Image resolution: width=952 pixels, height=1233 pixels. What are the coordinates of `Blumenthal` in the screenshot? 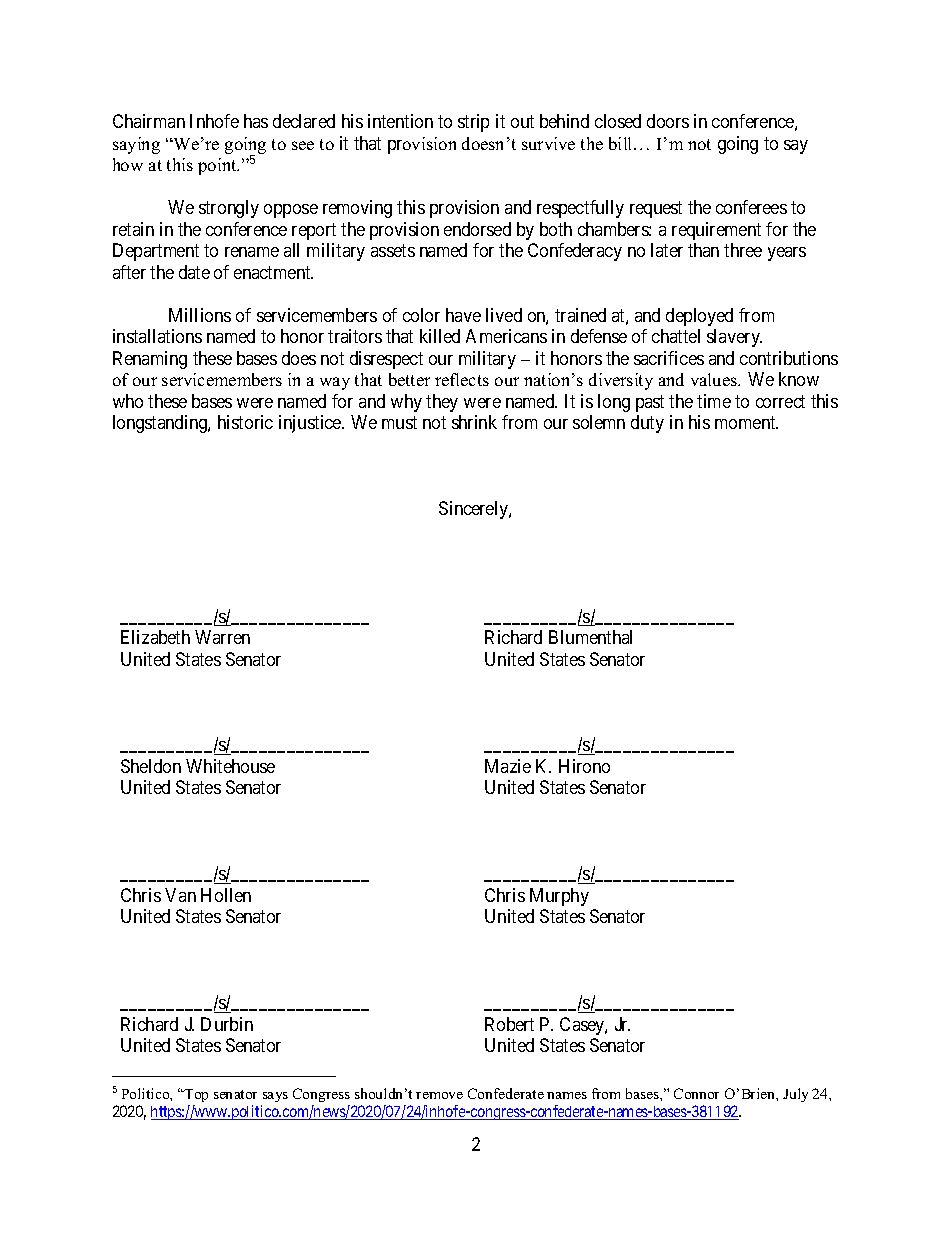 It's located at (590, 637).
